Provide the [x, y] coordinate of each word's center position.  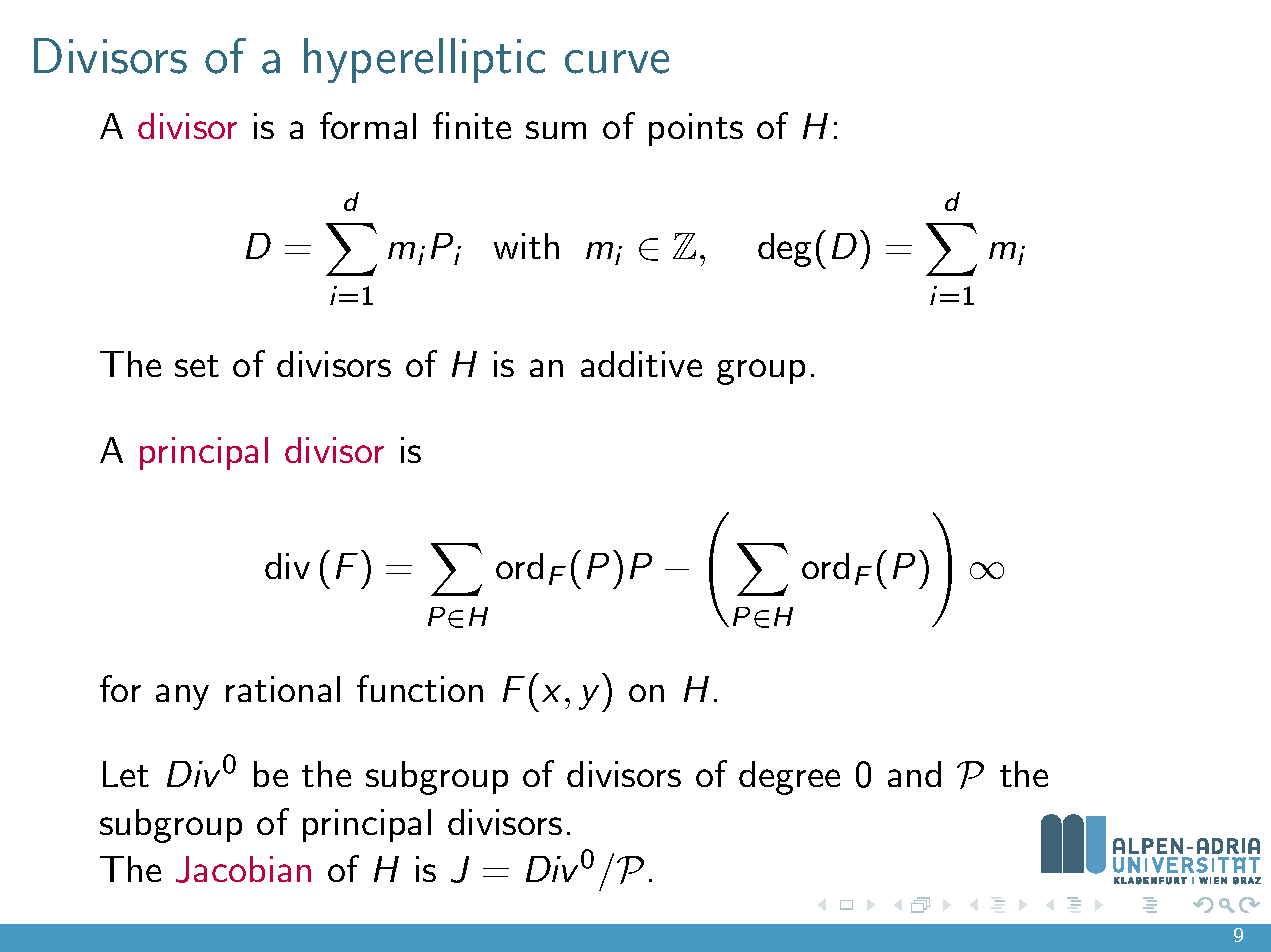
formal [368, 125]
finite [472, 125]
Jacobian [243, 869]
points [696, 129]
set [197, 366]
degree [789, 778]
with [526, 246]
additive [641, 364]
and [914, 774]
